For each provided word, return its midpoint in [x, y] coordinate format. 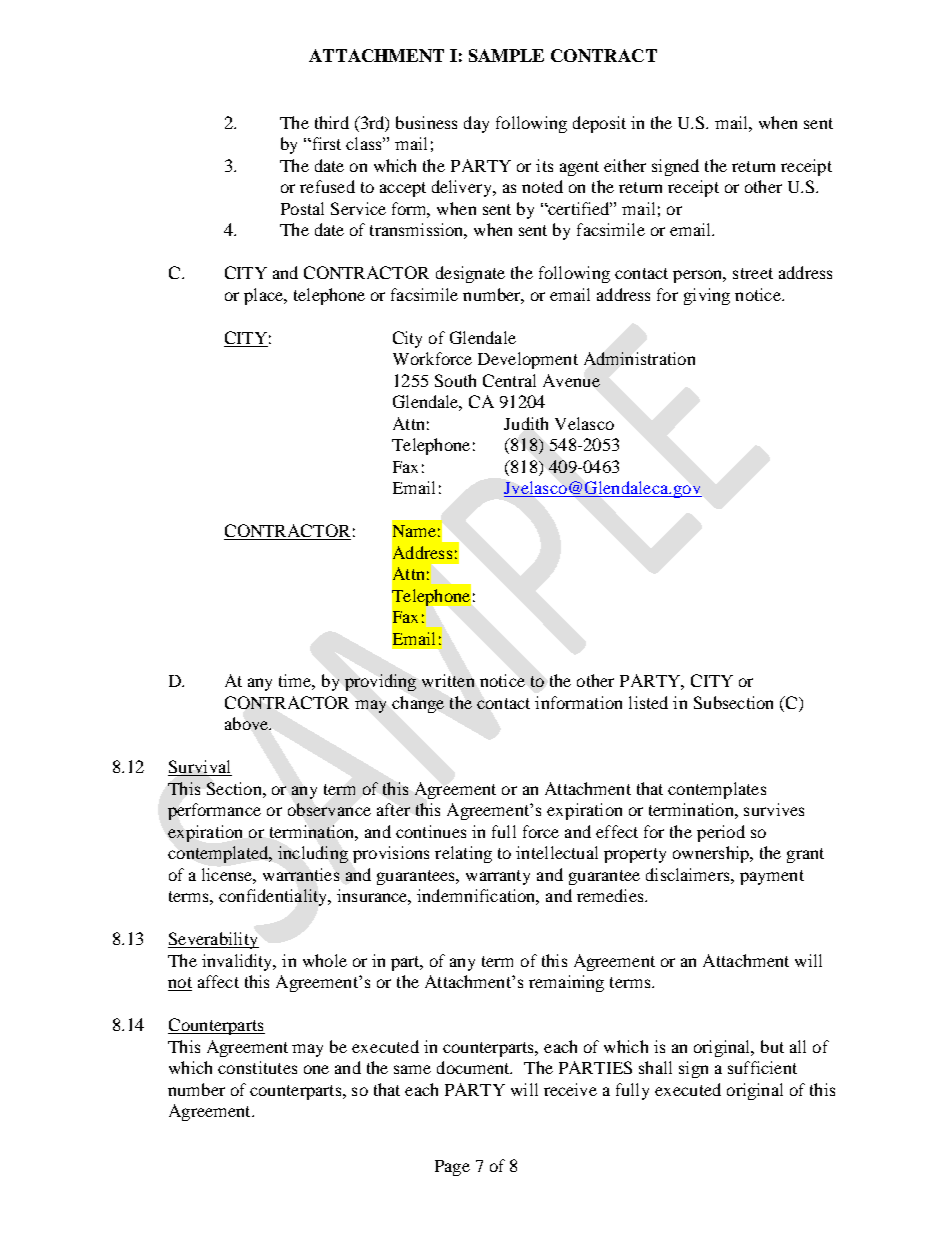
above [248, 723]
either [625, 165]
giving [707, 296]
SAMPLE [506, 55]
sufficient [762, 1067]
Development [528, 360]
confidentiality [274, 897]
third [332, 122]
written [448, 680]
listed [648, 702]
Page [452, 1168]
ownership [712, 854]
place [265, 296]
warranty [498, 877]
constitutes [257, 1067]
